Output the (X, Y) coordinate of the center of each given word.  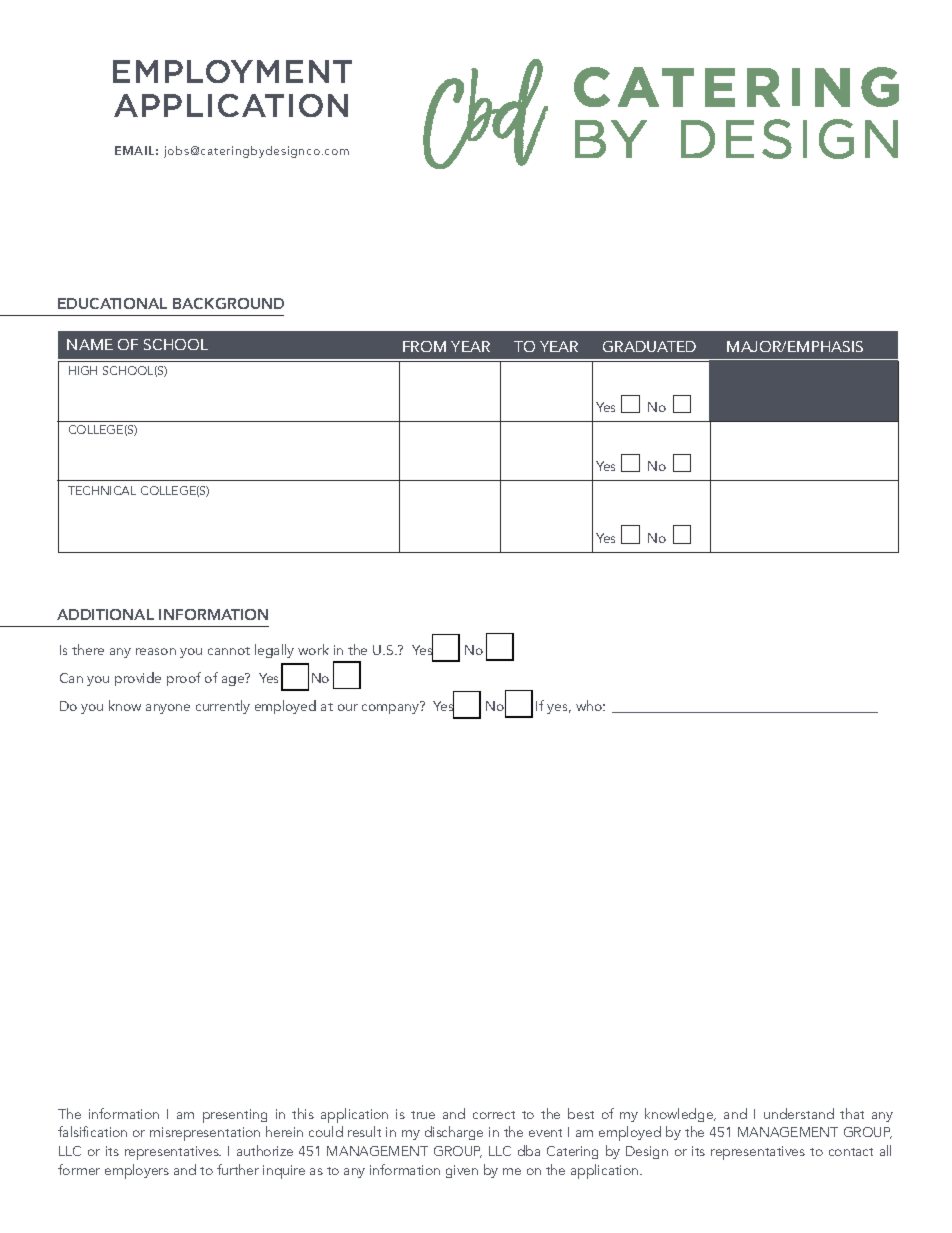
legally (274, 651)
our (348, 707)
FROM (424, 346)
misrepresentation (205, 1134)
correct (494, 1115)
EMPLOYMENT (232, 71)
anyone (168, 709)
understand (799, 1113)
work (313, 649)
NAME (90, 344)
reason (156, 651)
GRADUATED (649, 346)
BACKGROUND (228, 303)
